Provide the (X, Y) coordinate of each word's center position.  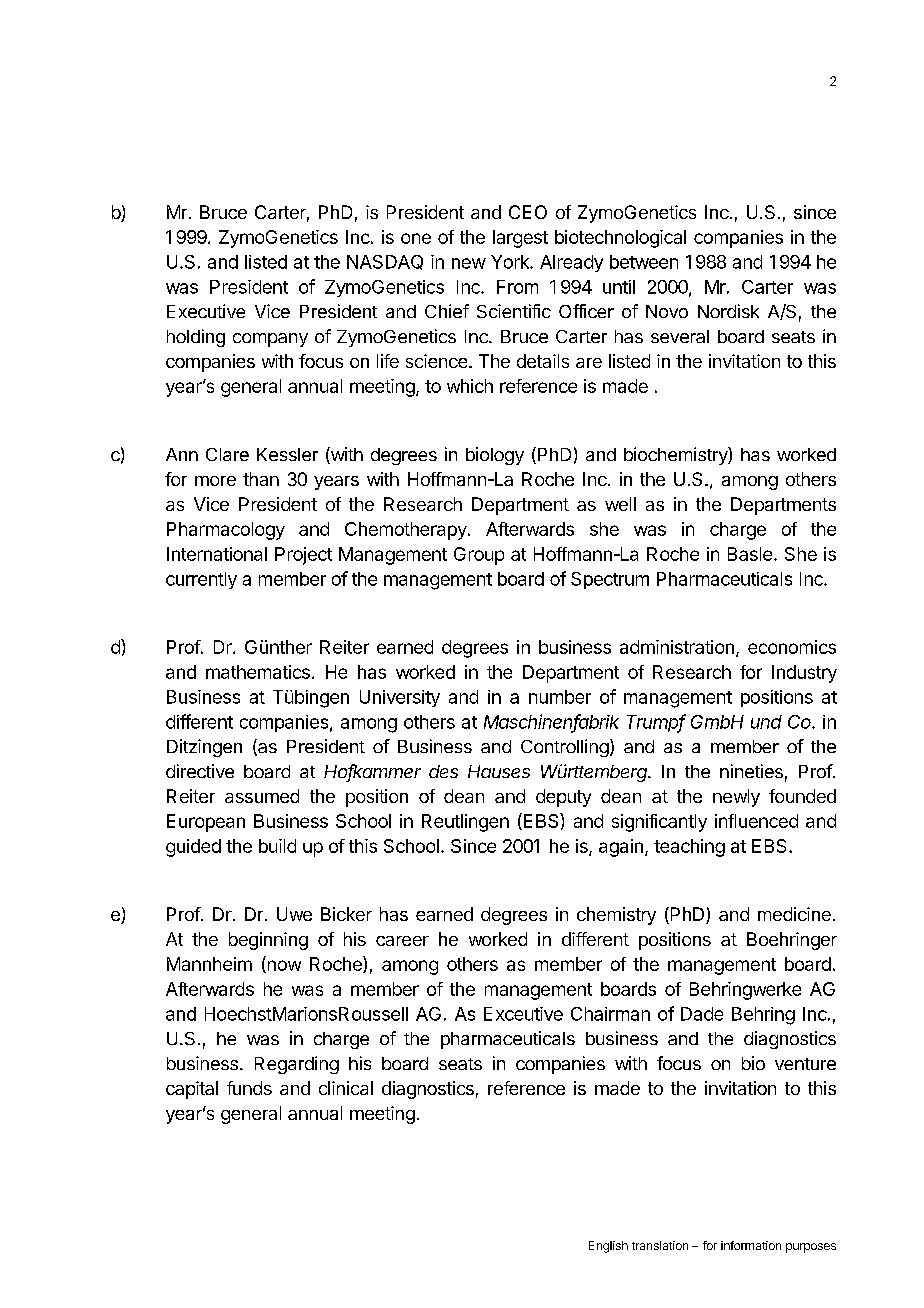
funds (249, 1088)
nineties (751, 771)
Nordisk (728, 311)
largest (520, 239)
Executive (206, 311)
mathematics (258, 672)
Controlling (565, 748)
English (608, 1247)
